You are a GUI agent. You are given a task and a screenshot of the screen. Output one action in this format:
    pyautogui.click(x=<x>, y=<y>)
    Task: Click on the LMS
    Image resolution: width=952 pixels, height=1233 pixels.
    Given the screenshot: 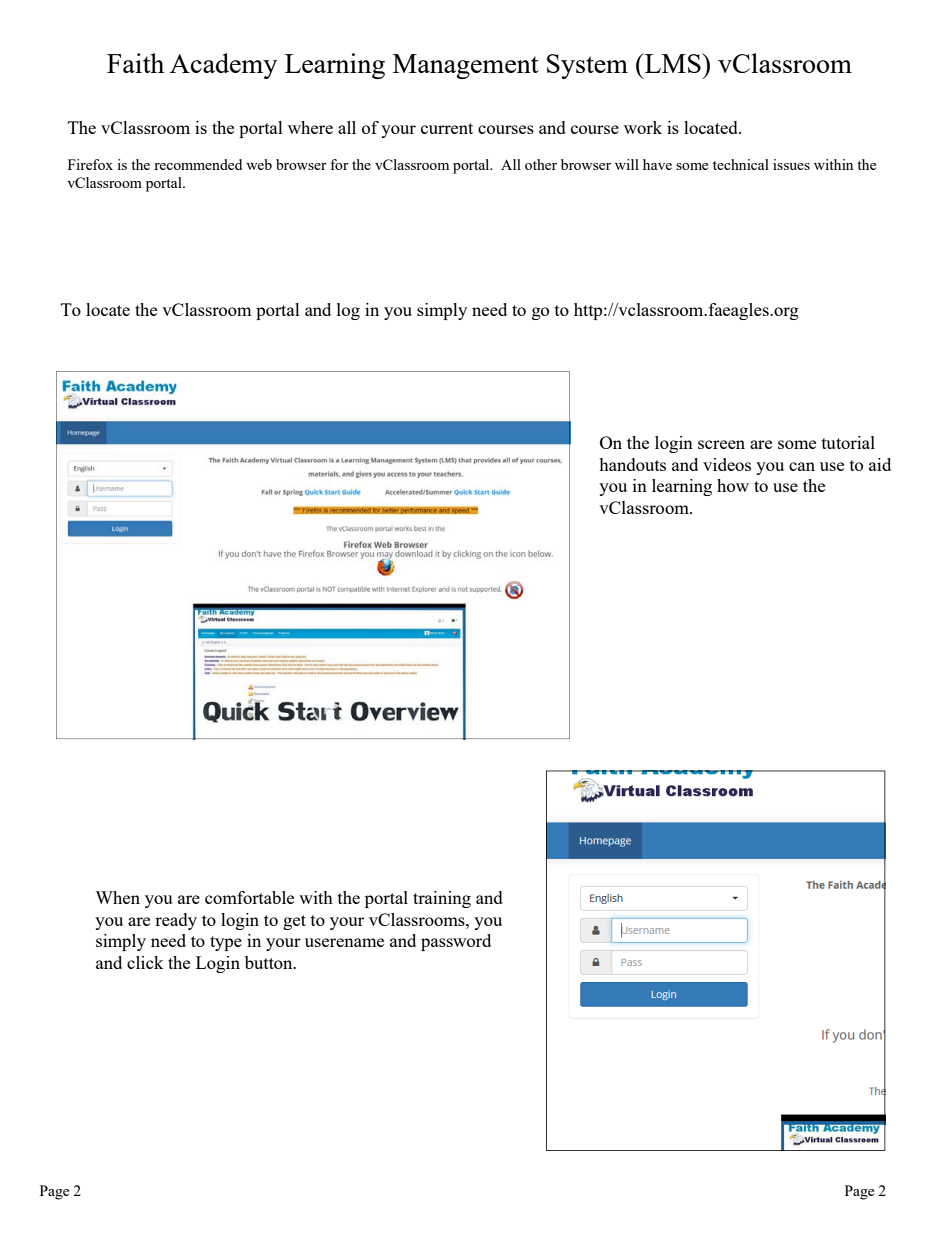 What is the action you would take?
    pyautogui.click(x=673, y=63)
